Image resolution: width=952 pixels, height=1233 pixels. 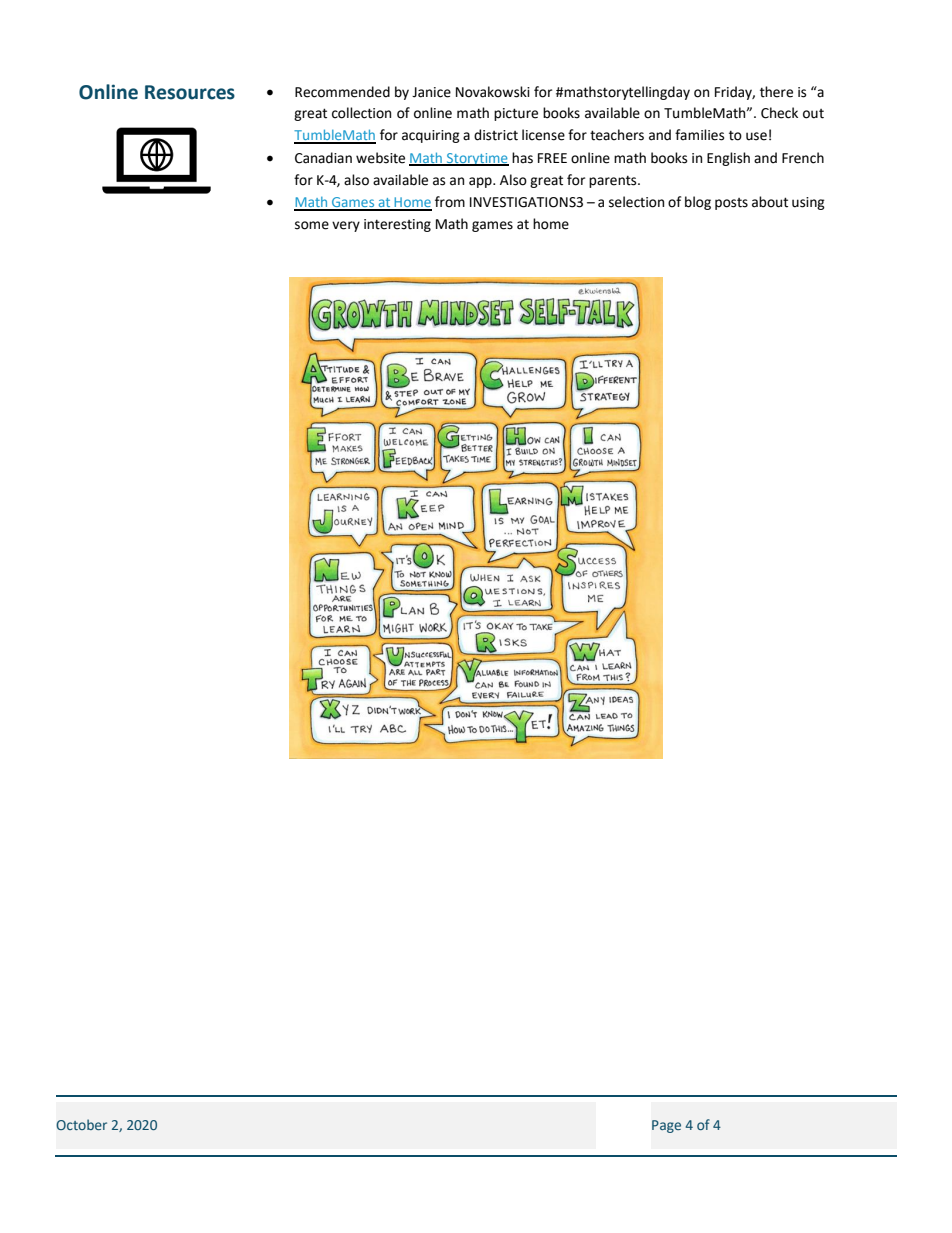 What do you see at coordinates (770, 202) in the page?
I see `about` at bounding box center [770, 202].
